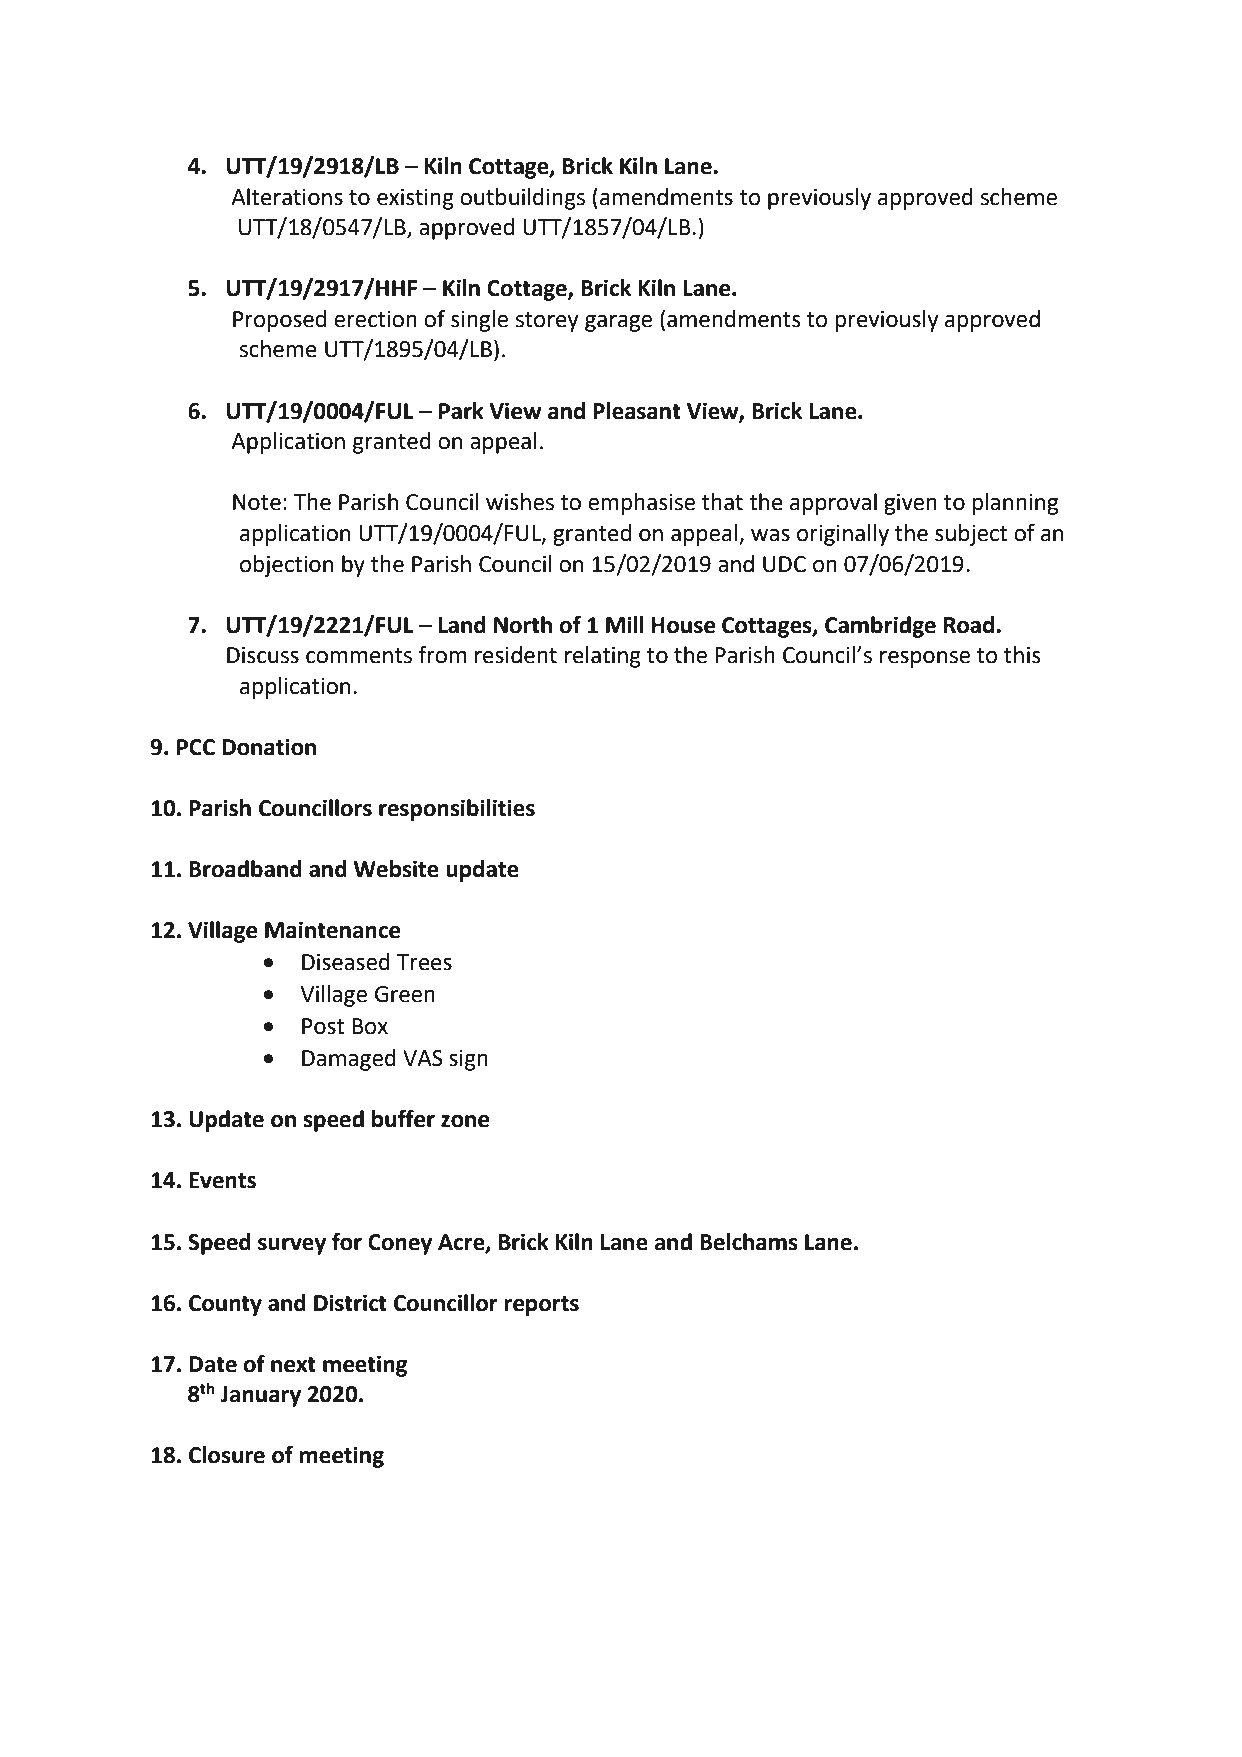 The height and width of the document is (1757, 1242). Describe the element at coordinates (465, 1121) in the document. I see `zone` at that location.
